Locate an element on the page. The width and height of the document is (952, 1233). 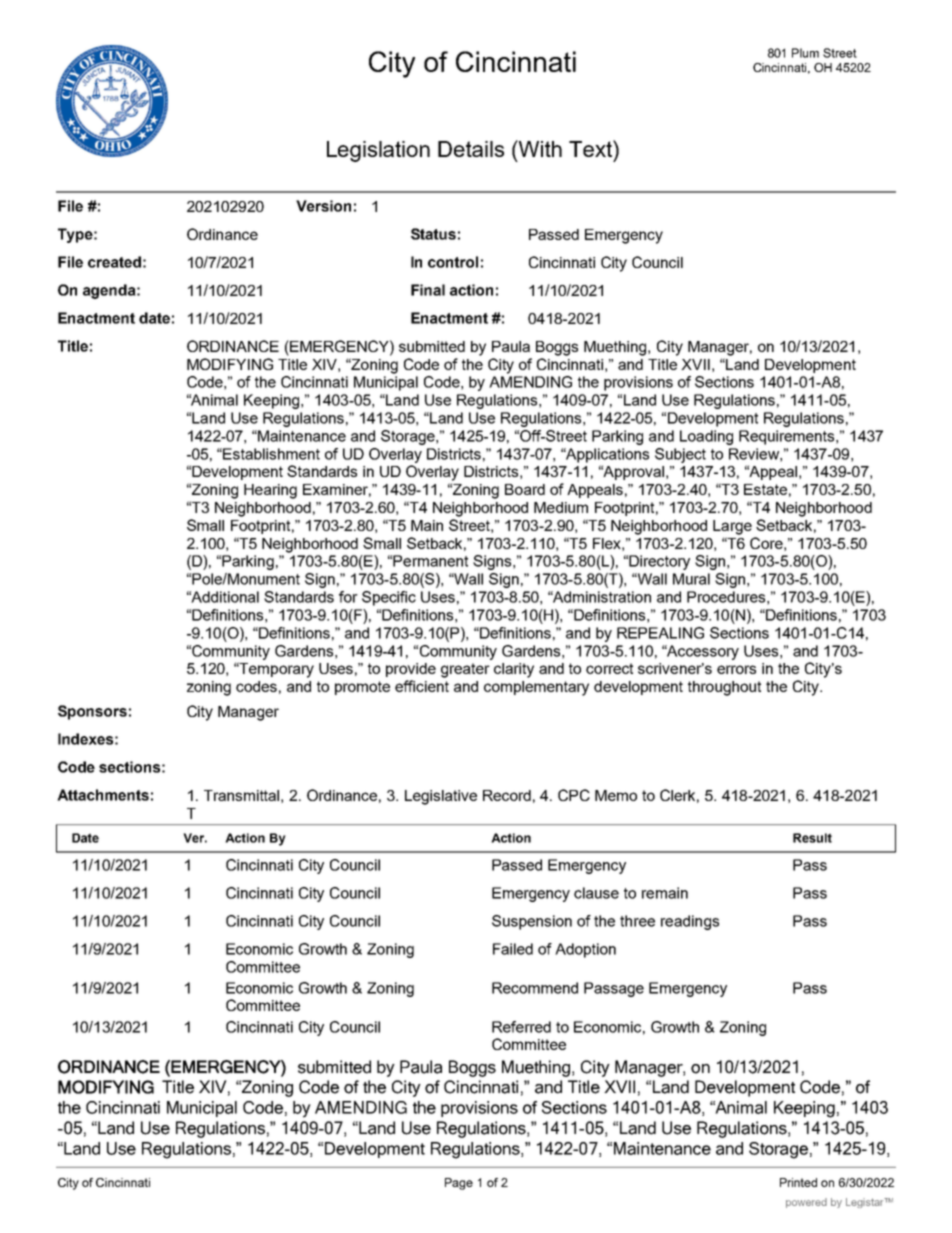
greater is located at coordinates (465, 670).
